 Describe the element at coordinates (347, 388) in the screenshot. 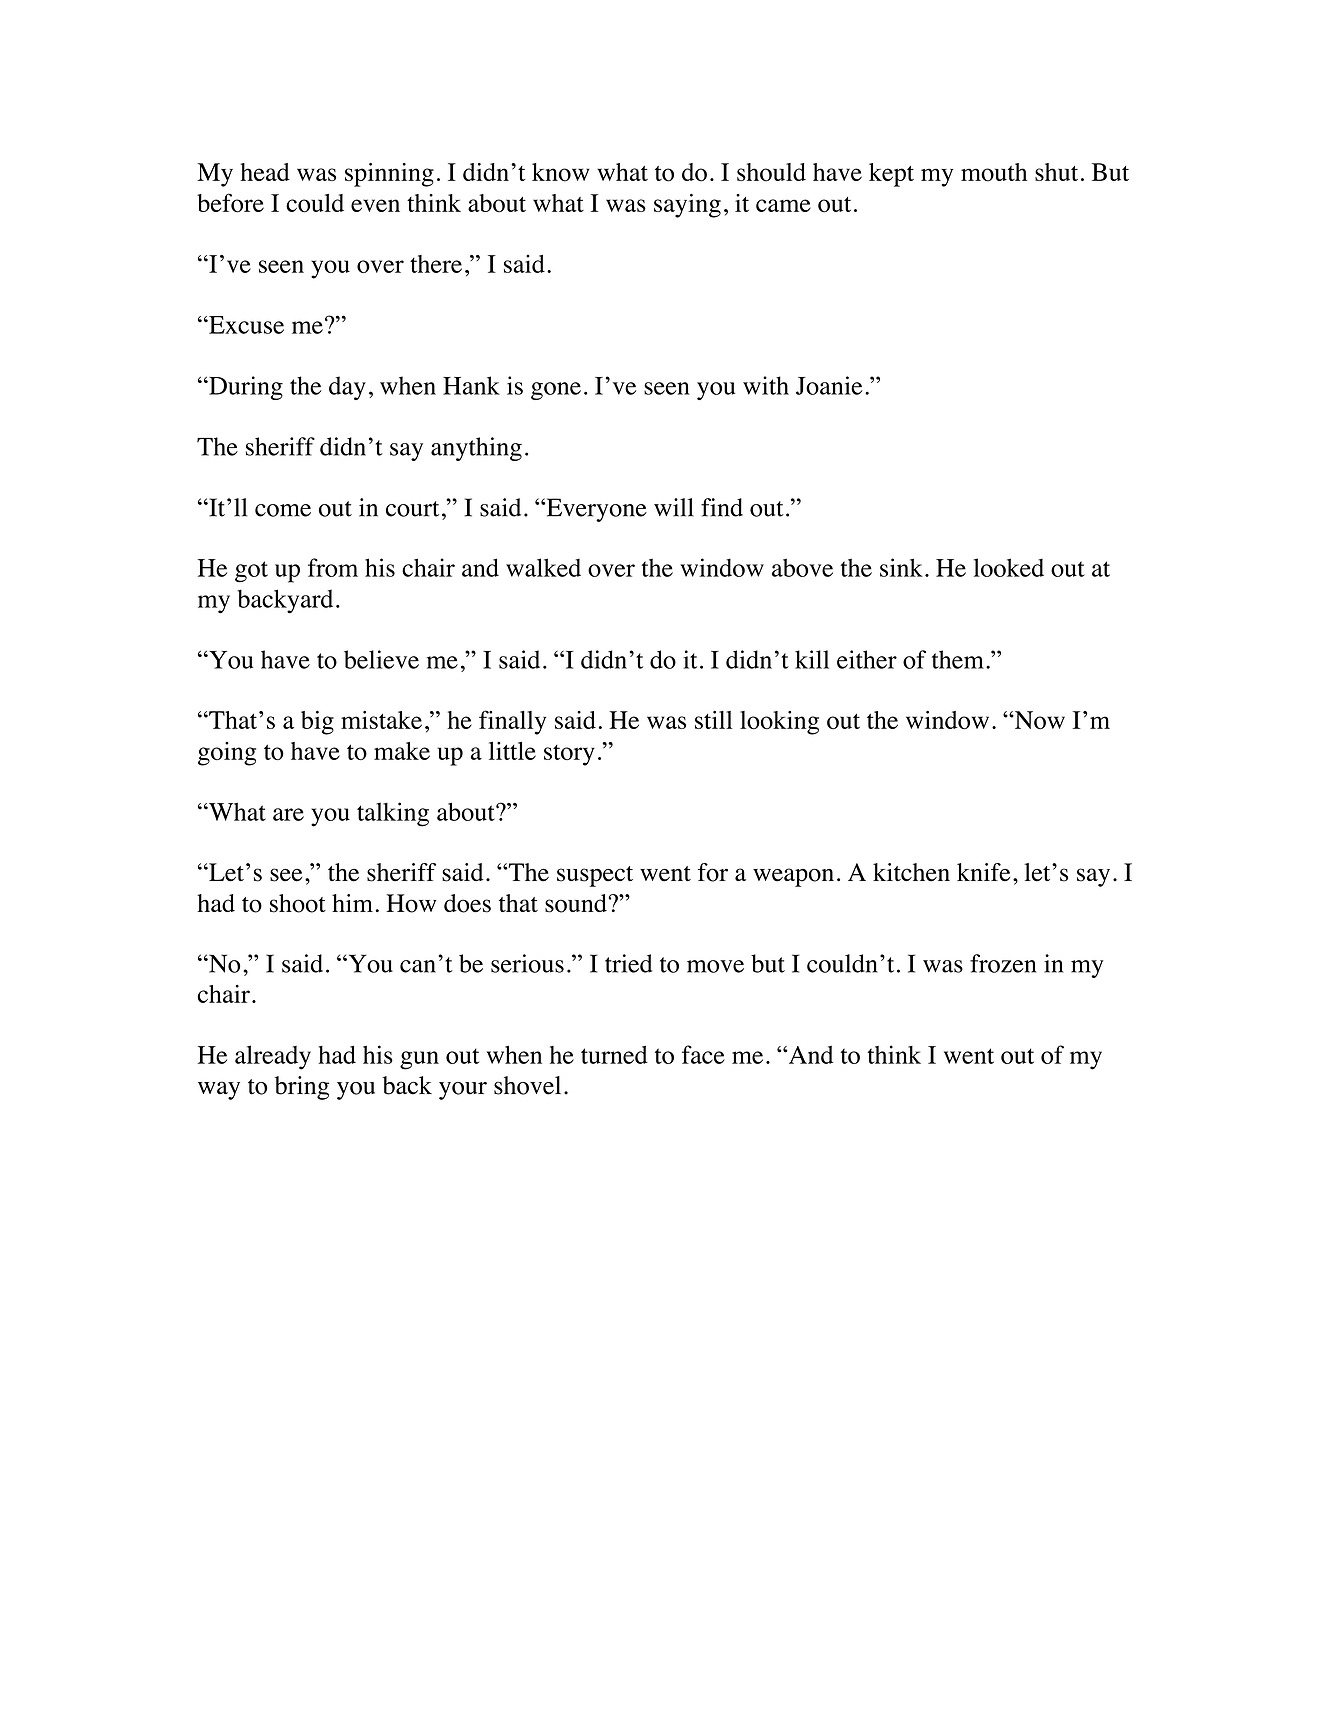

I see `day` at that location.
